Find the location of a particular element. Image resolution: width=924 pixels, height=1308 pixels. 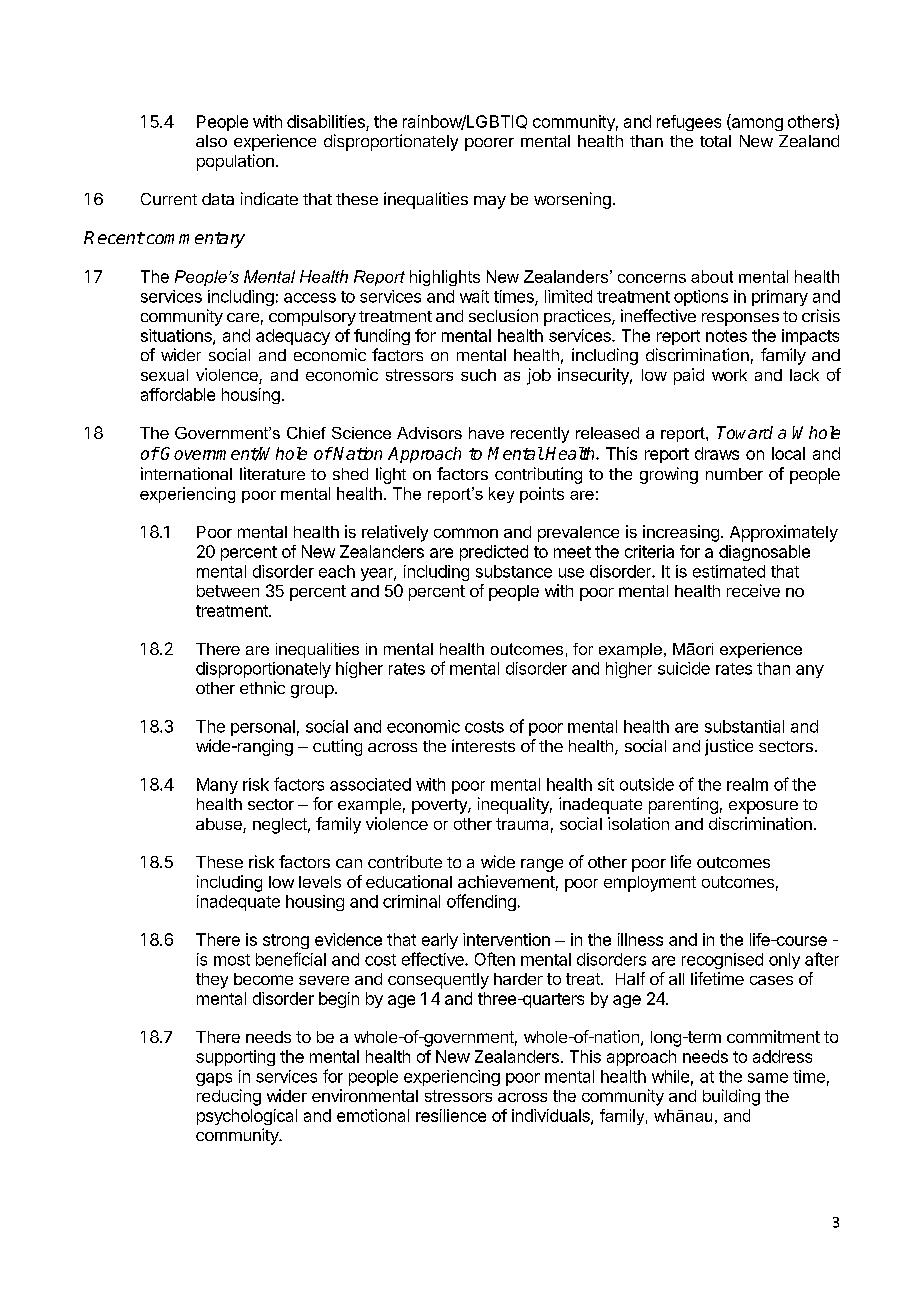

between is located at coordinates (228, 591).
